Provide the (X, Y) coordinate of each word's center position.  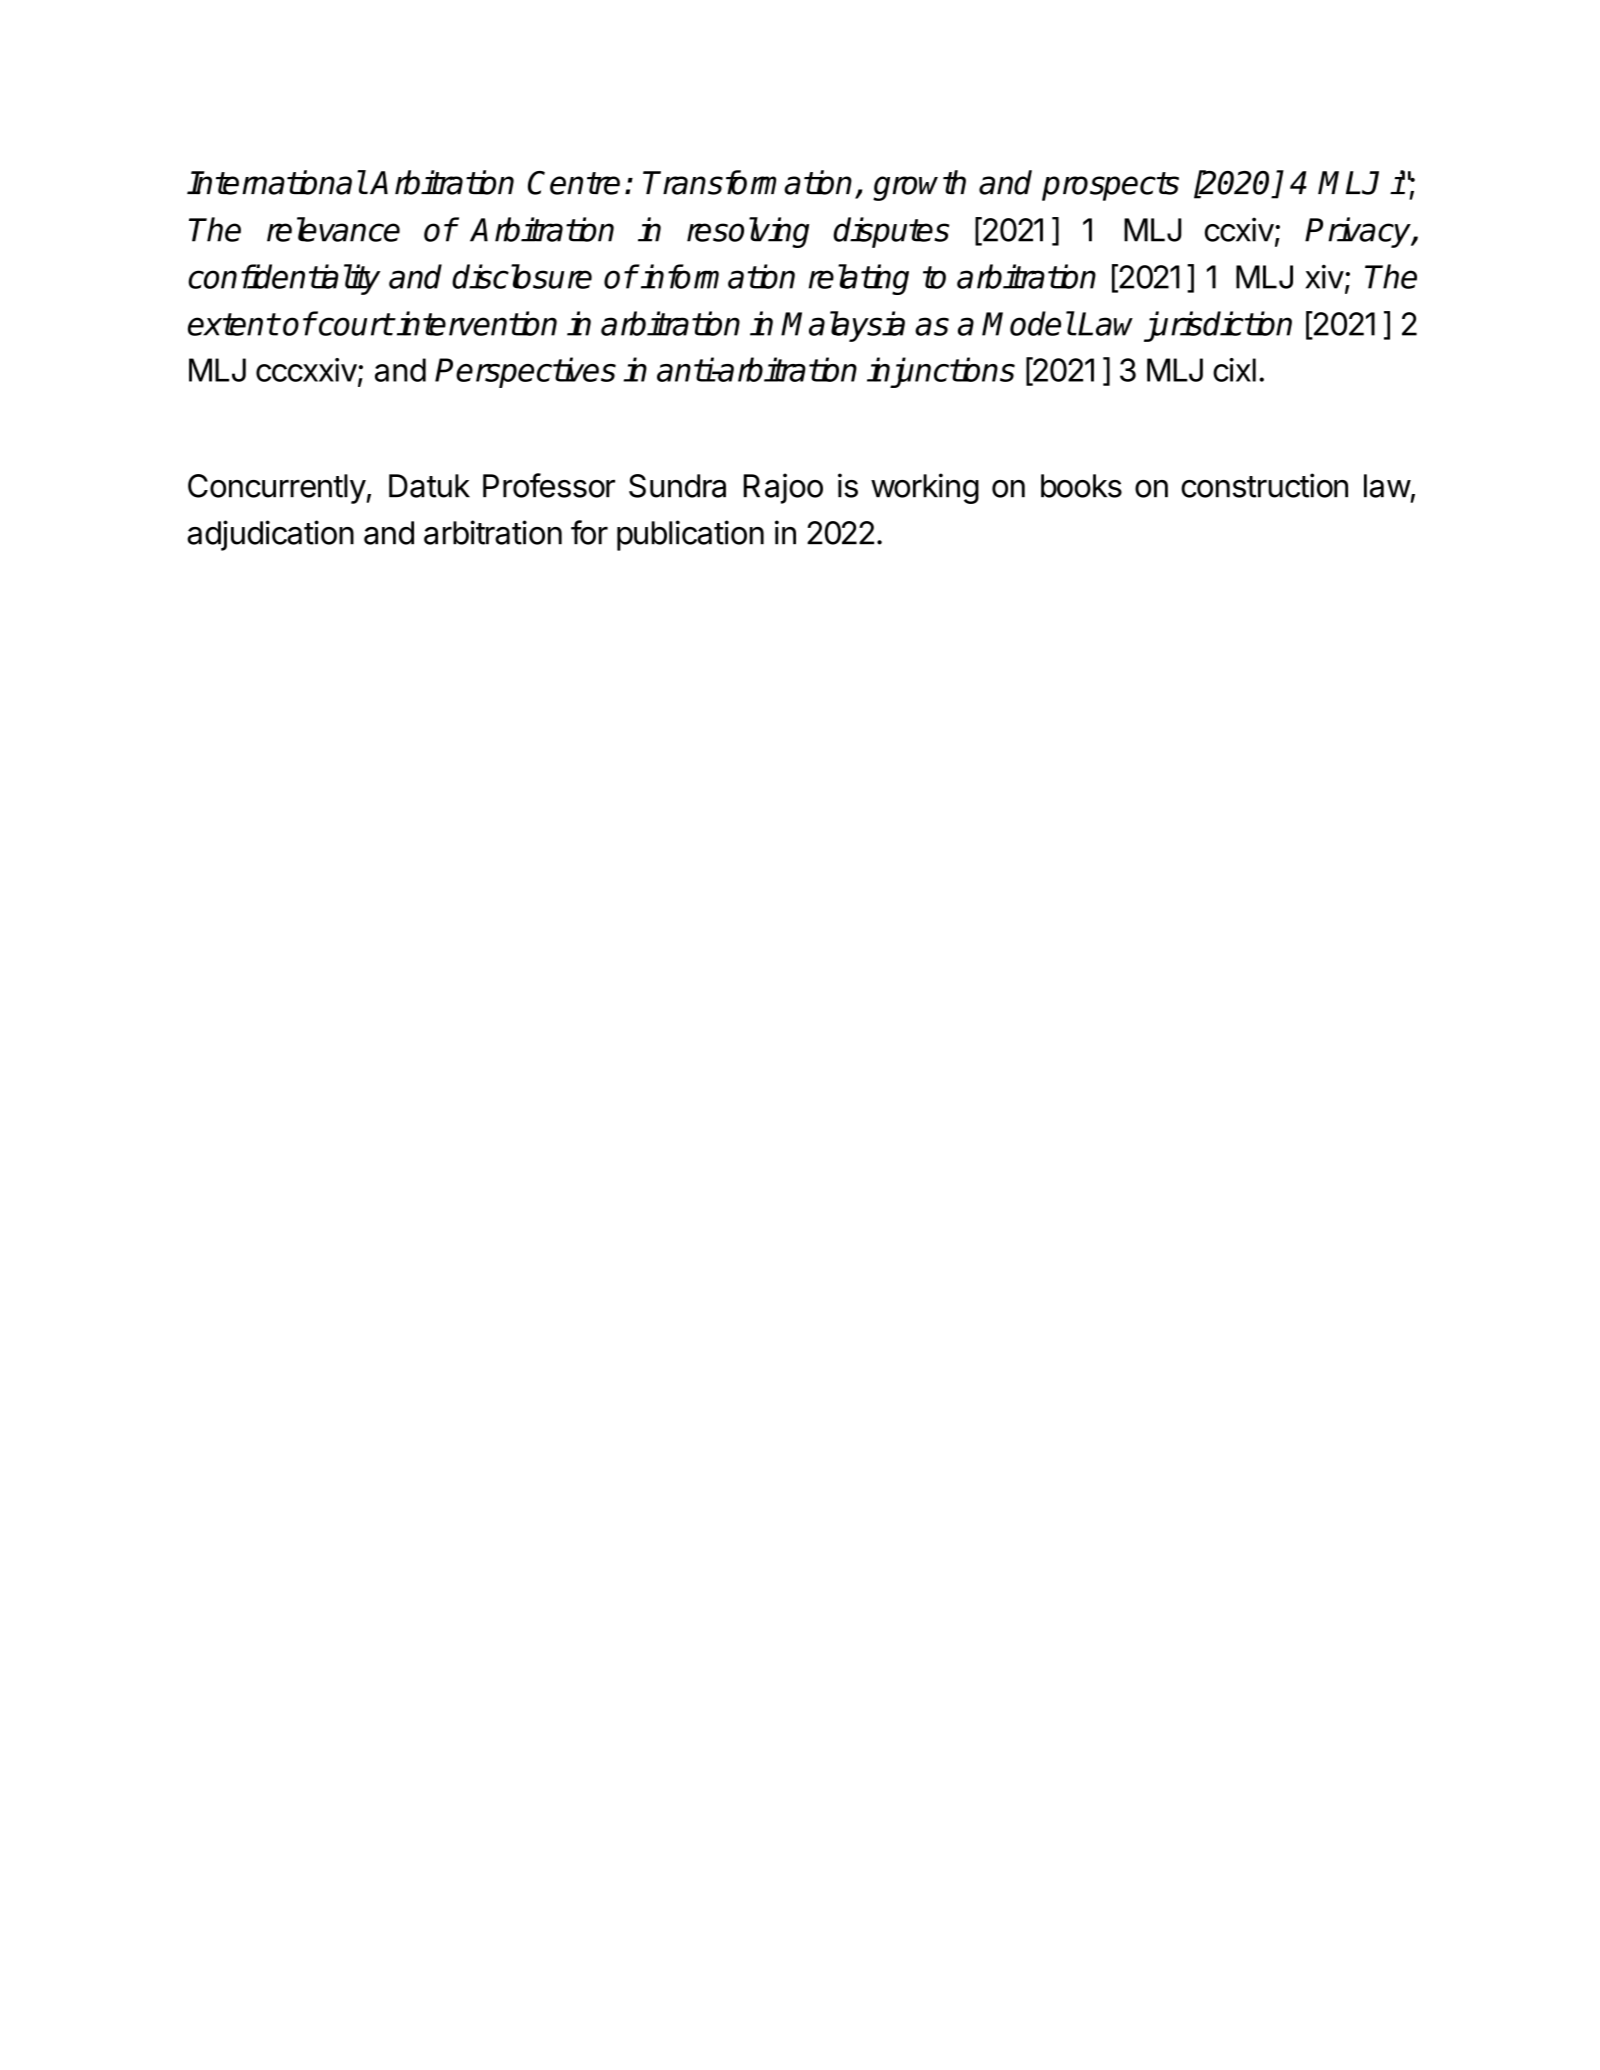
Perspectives (525, 372)
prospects (1110, 186)
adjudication (270, 535)
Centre (574, 183)
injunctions (941, 372)
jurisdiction (1218, 326)
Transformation (747, 182)
